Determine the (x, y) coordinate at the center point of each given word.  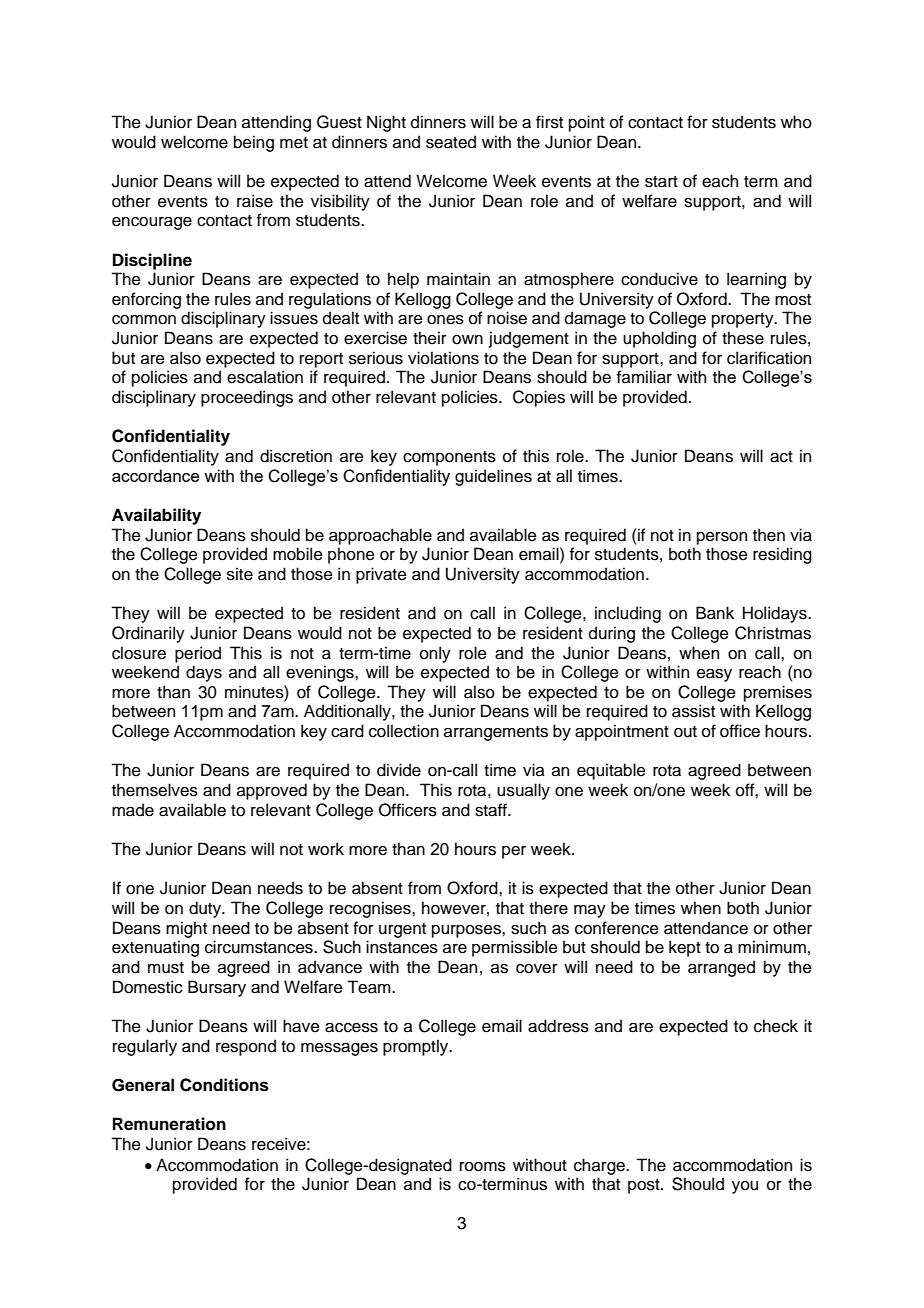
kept (685, 948)
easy (714, 675)
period (198, 654)
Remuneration (169, 1124)
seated (451, 142)
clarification (769, 358)
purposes (467, 931)
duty (206, 909)
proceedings (247, 398)
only (435, 654)
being (254, 143)
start (661, 182)
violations (443, 358)
